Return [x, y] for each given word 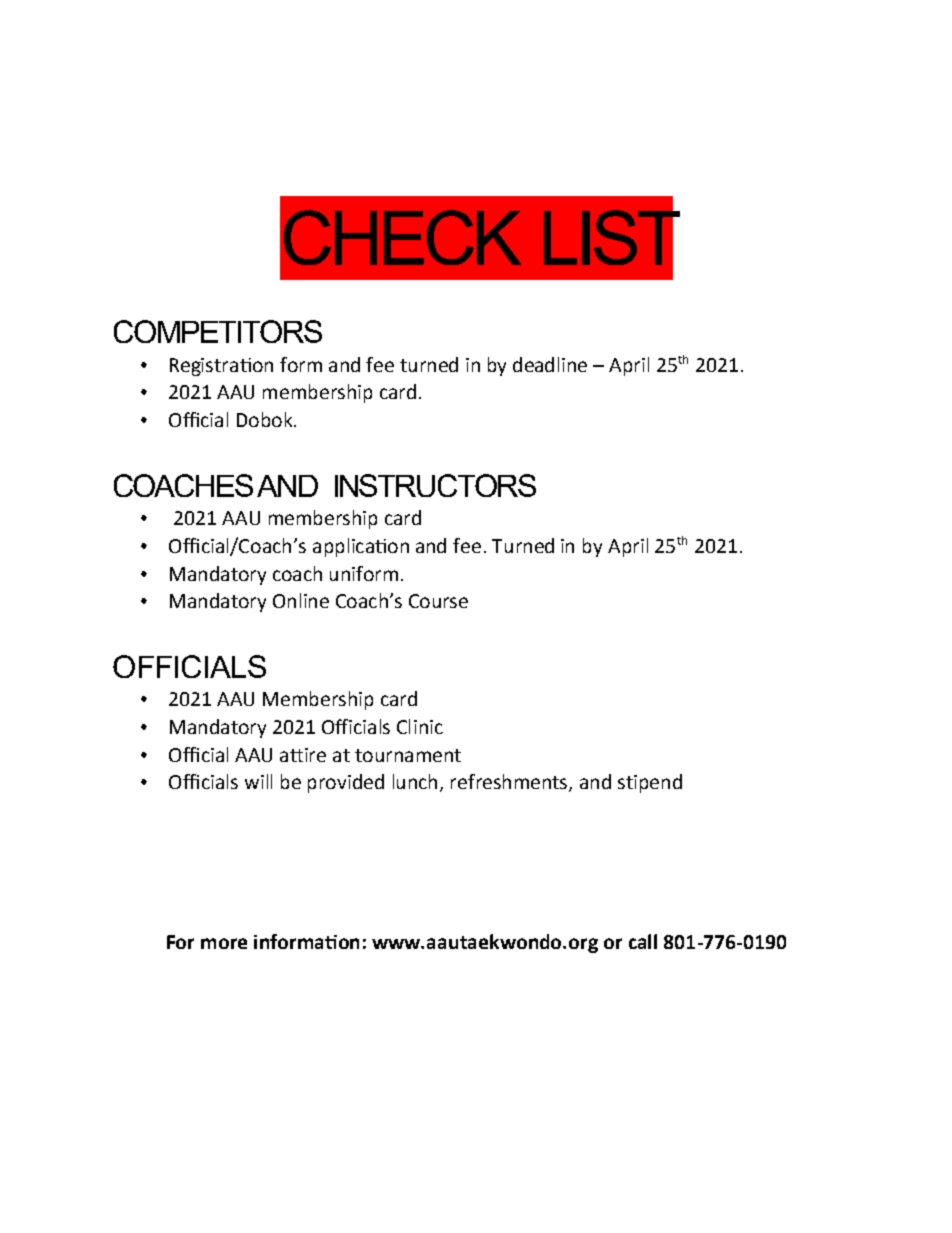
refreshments [510, 783]
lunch [415, 781]
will [258, 781]
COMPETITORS [218, 331]
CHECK [402, 237]
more [224, 943]
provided [346, 783]
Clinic [420, 726]
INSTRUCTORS [435, 485]
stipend [650, 783]
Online [301, 600]
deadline [550, 364]
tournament [408, 755]
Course [438, 601]
